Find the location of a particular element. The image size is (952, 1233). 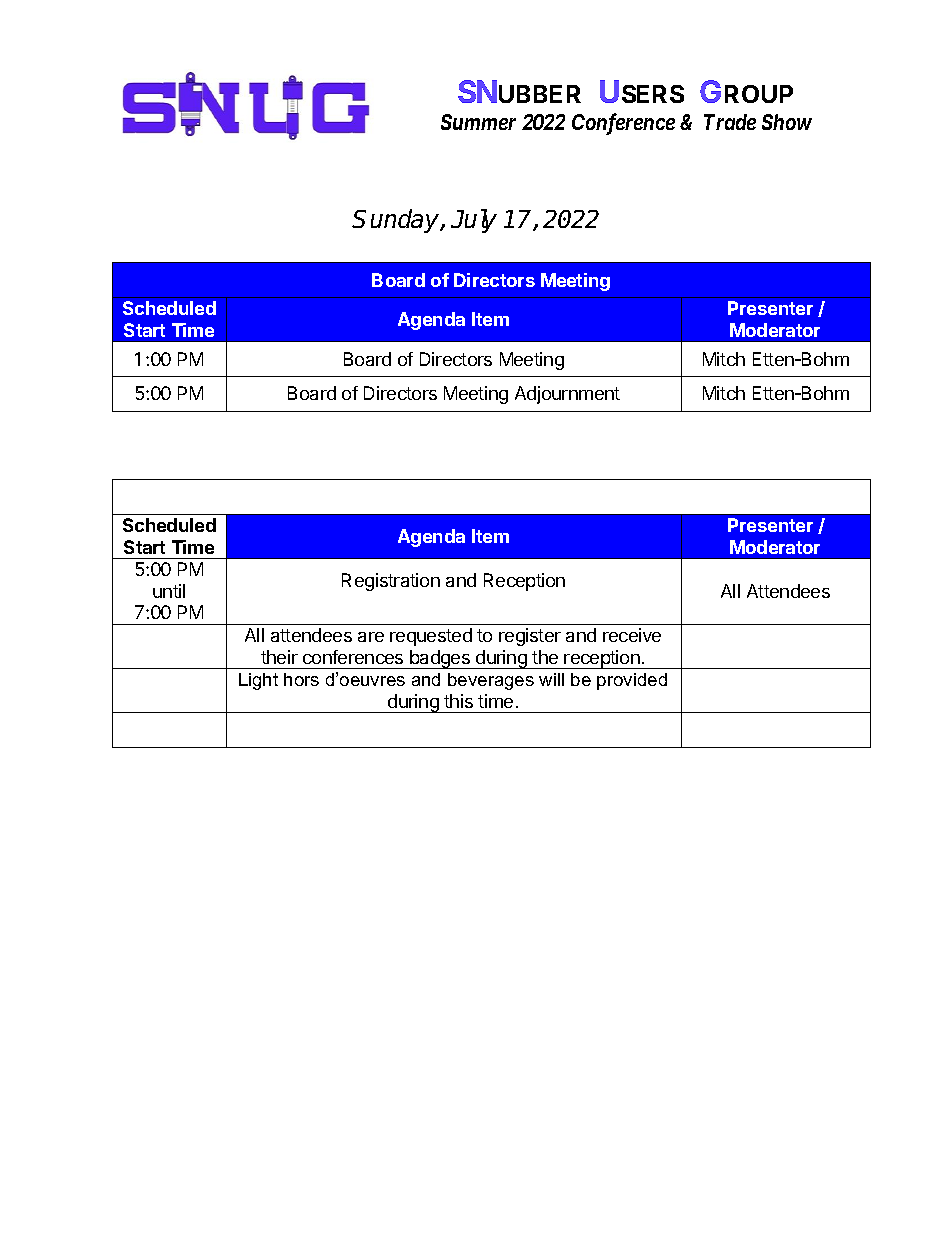

Sunday is located at coordinates (397, 221).
